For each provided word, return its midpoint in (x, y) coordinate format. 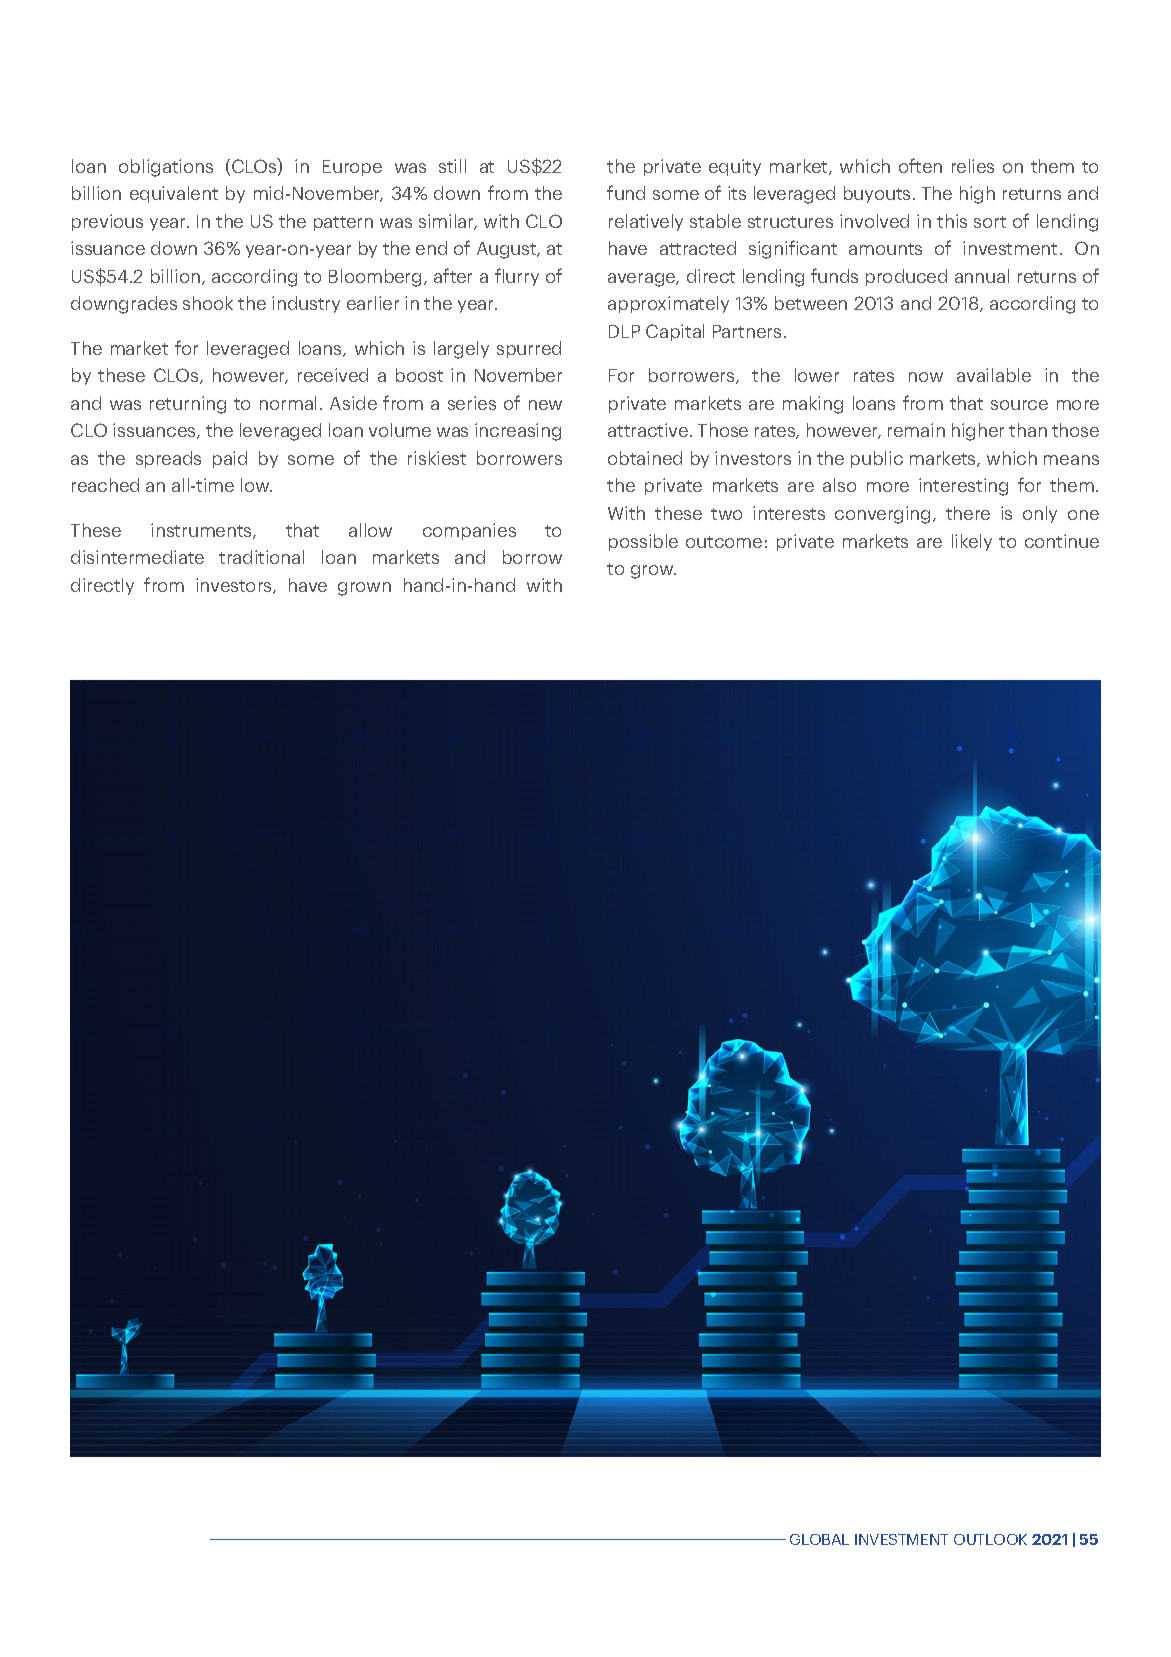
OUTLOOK (990, 1539)
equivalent (174, 194)
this (952, 221)
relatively (646, 222)
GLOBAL (819, 1539)
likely (972, 542)
